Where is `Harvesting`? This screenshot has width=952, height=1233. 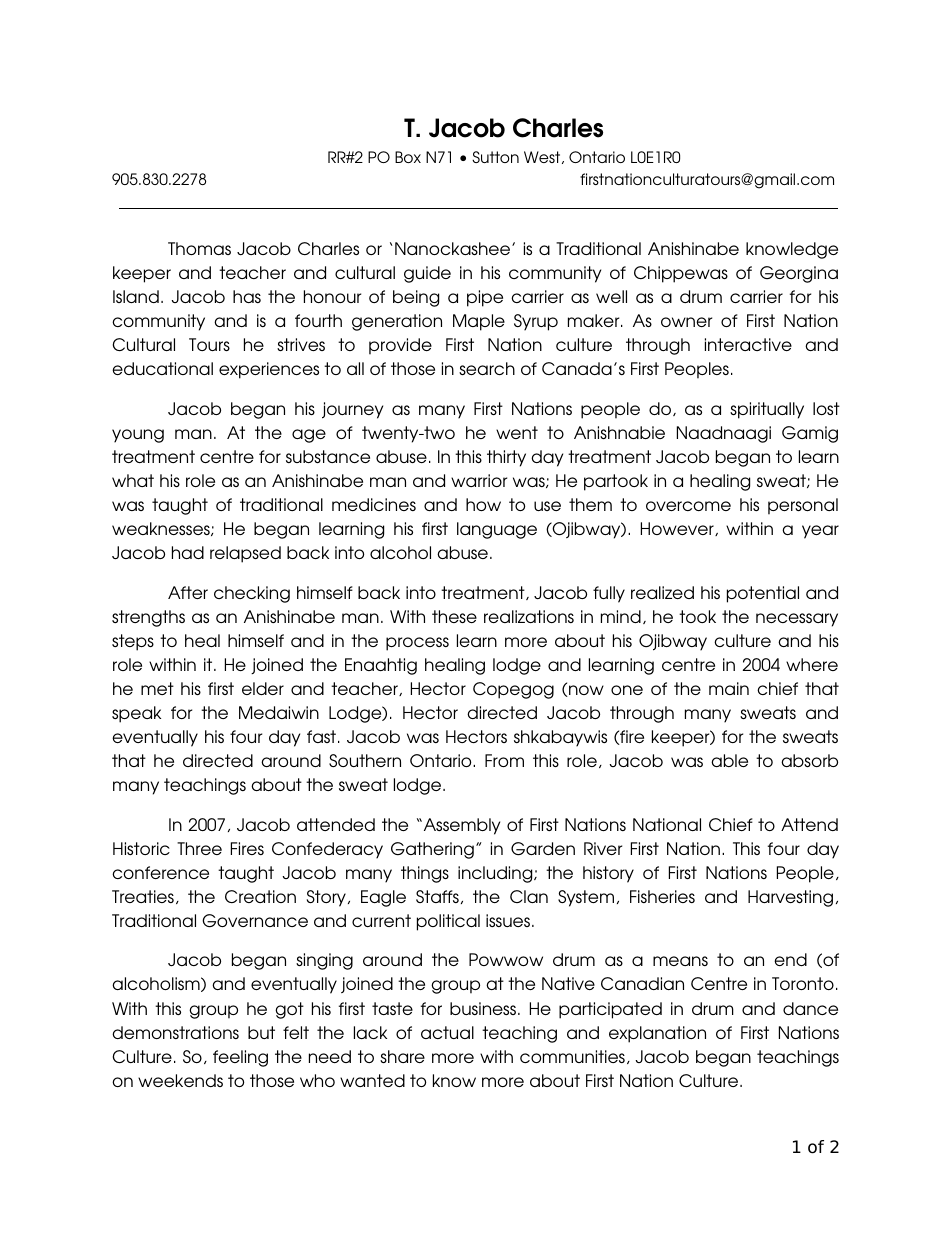
Harvesting is located at coordinates (790, 898).
